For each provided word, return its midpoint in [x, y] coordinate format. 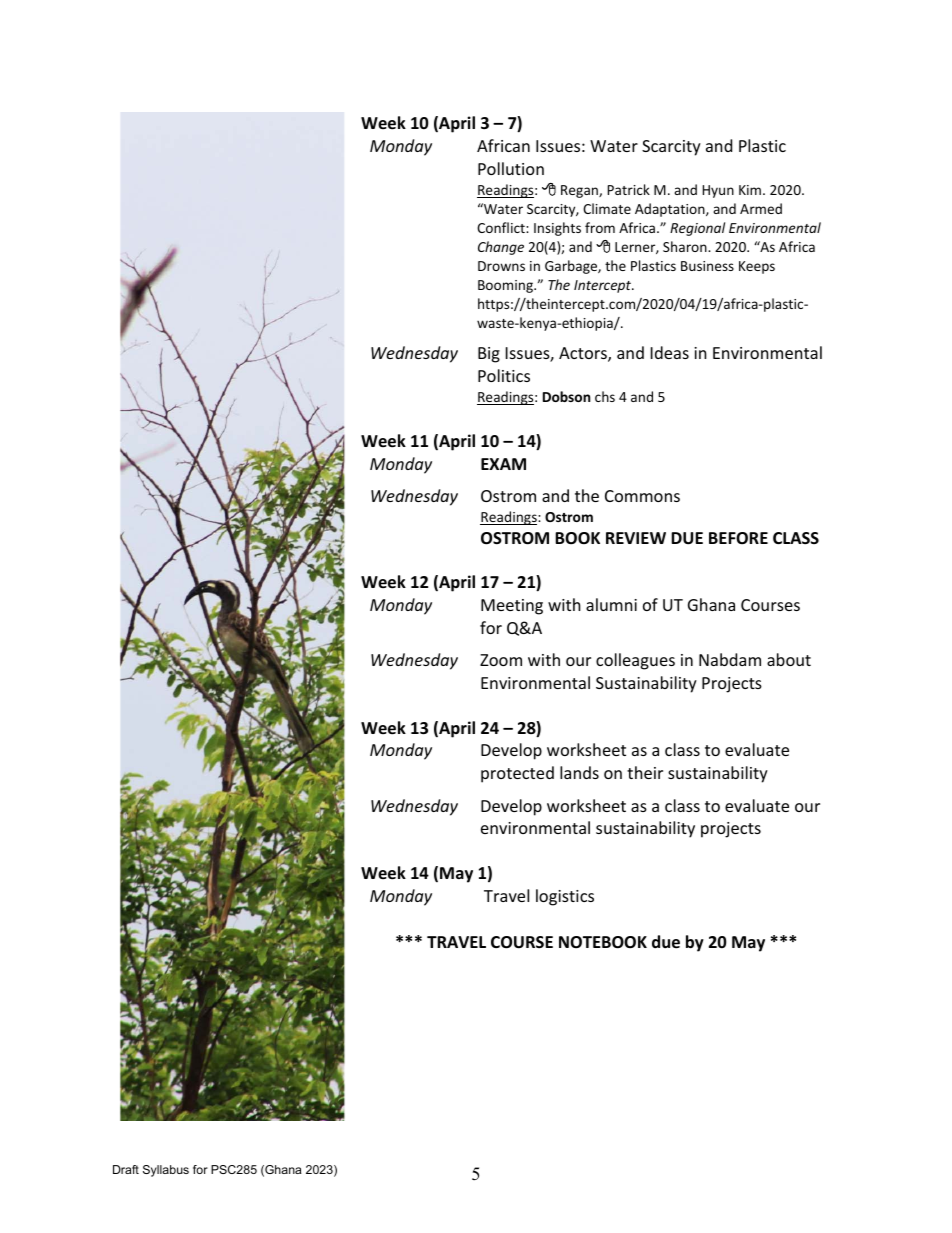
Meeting [512, 607]
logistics [565, 897]
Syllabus [166, 1171]
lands [579, 772]
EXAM [503, 464]
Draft [126, 1169]
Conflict [502, 227]
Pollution [511, 168]
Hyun [718, 191]
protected [517, 774]
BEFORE [738, 538]
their [645, 772]
